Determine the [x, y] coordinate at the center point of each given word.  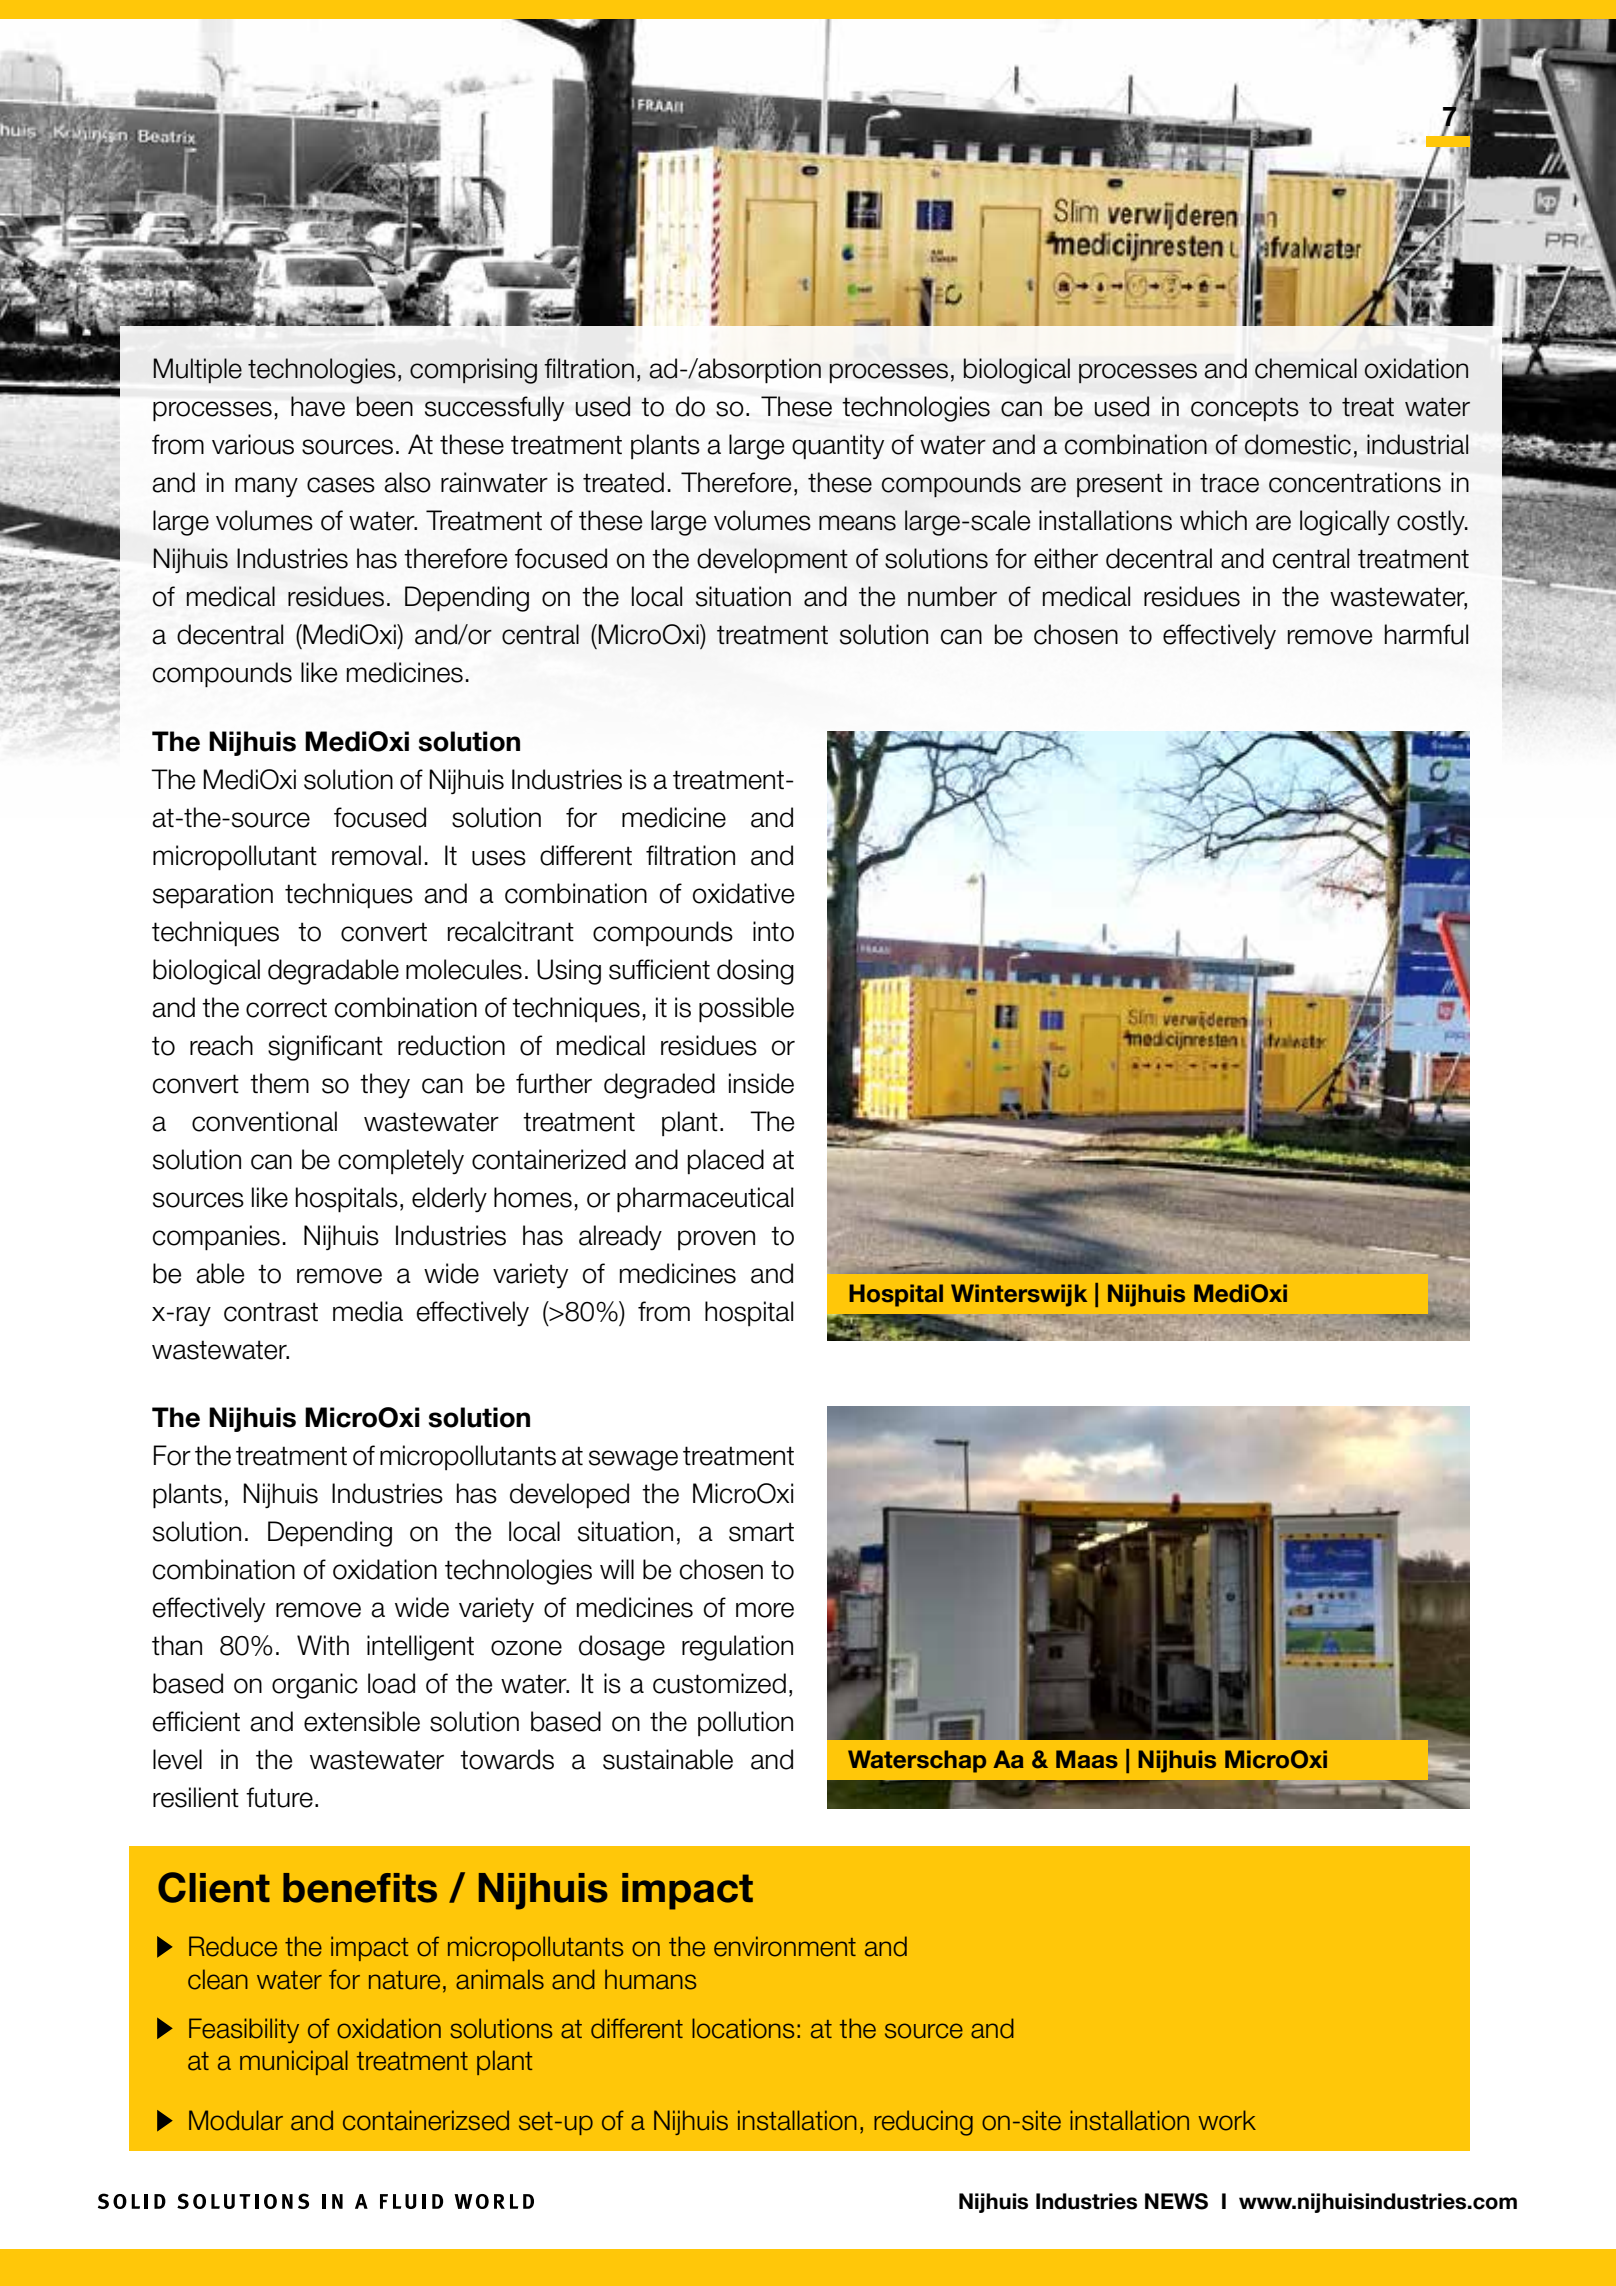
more [765, 1610]
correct [286, 1008]
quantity [838, 447]
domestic [1298, 444]
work [1227, 2120]
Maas [1087, 1759]
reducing [923, 2123]
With [323, 1645]
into [773, 931]
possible [746, 1010]
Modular [236, 2120]
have [318, 406]
